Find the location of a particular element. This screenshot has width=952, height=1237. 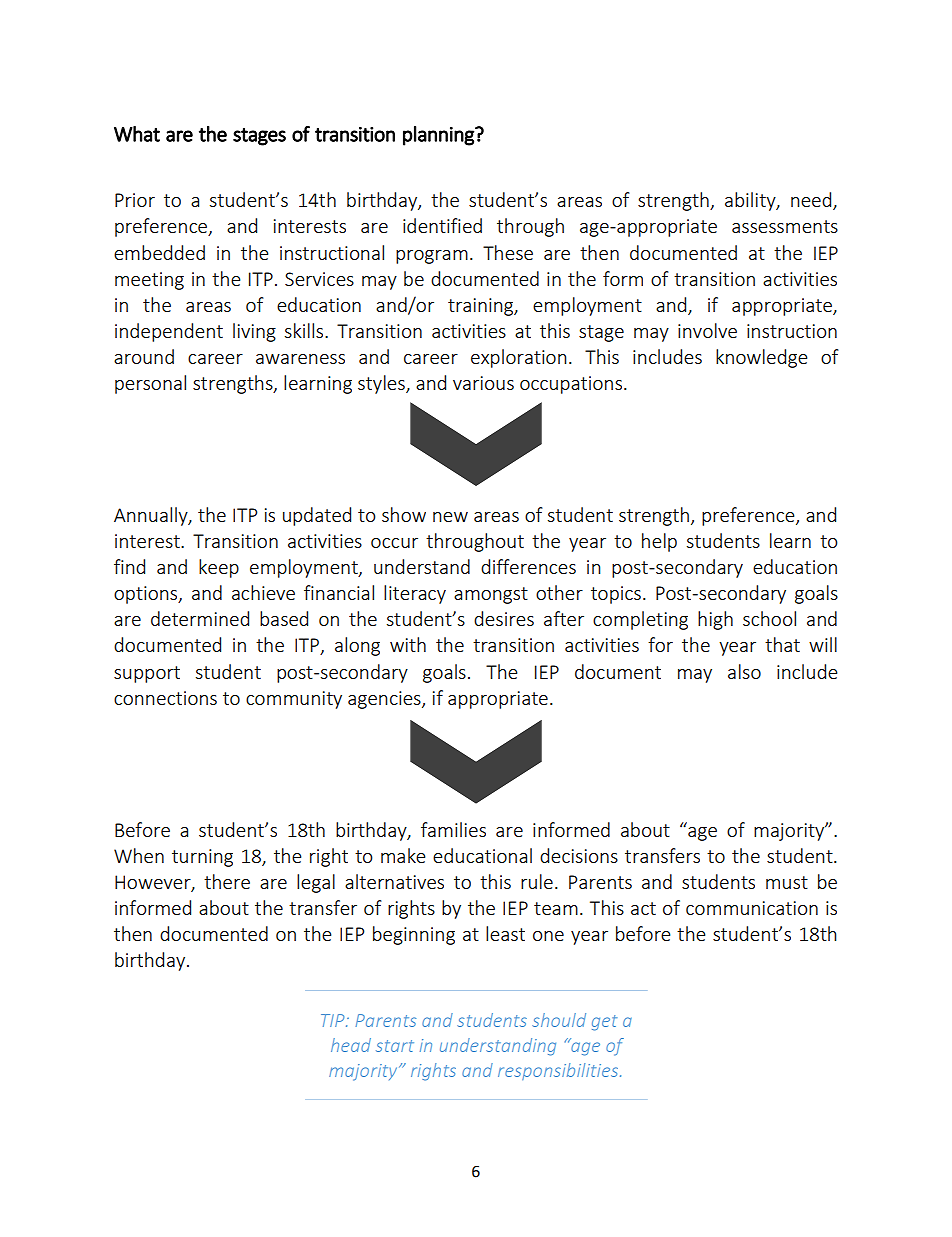

TIP is located at coordinates (334, 1020).
